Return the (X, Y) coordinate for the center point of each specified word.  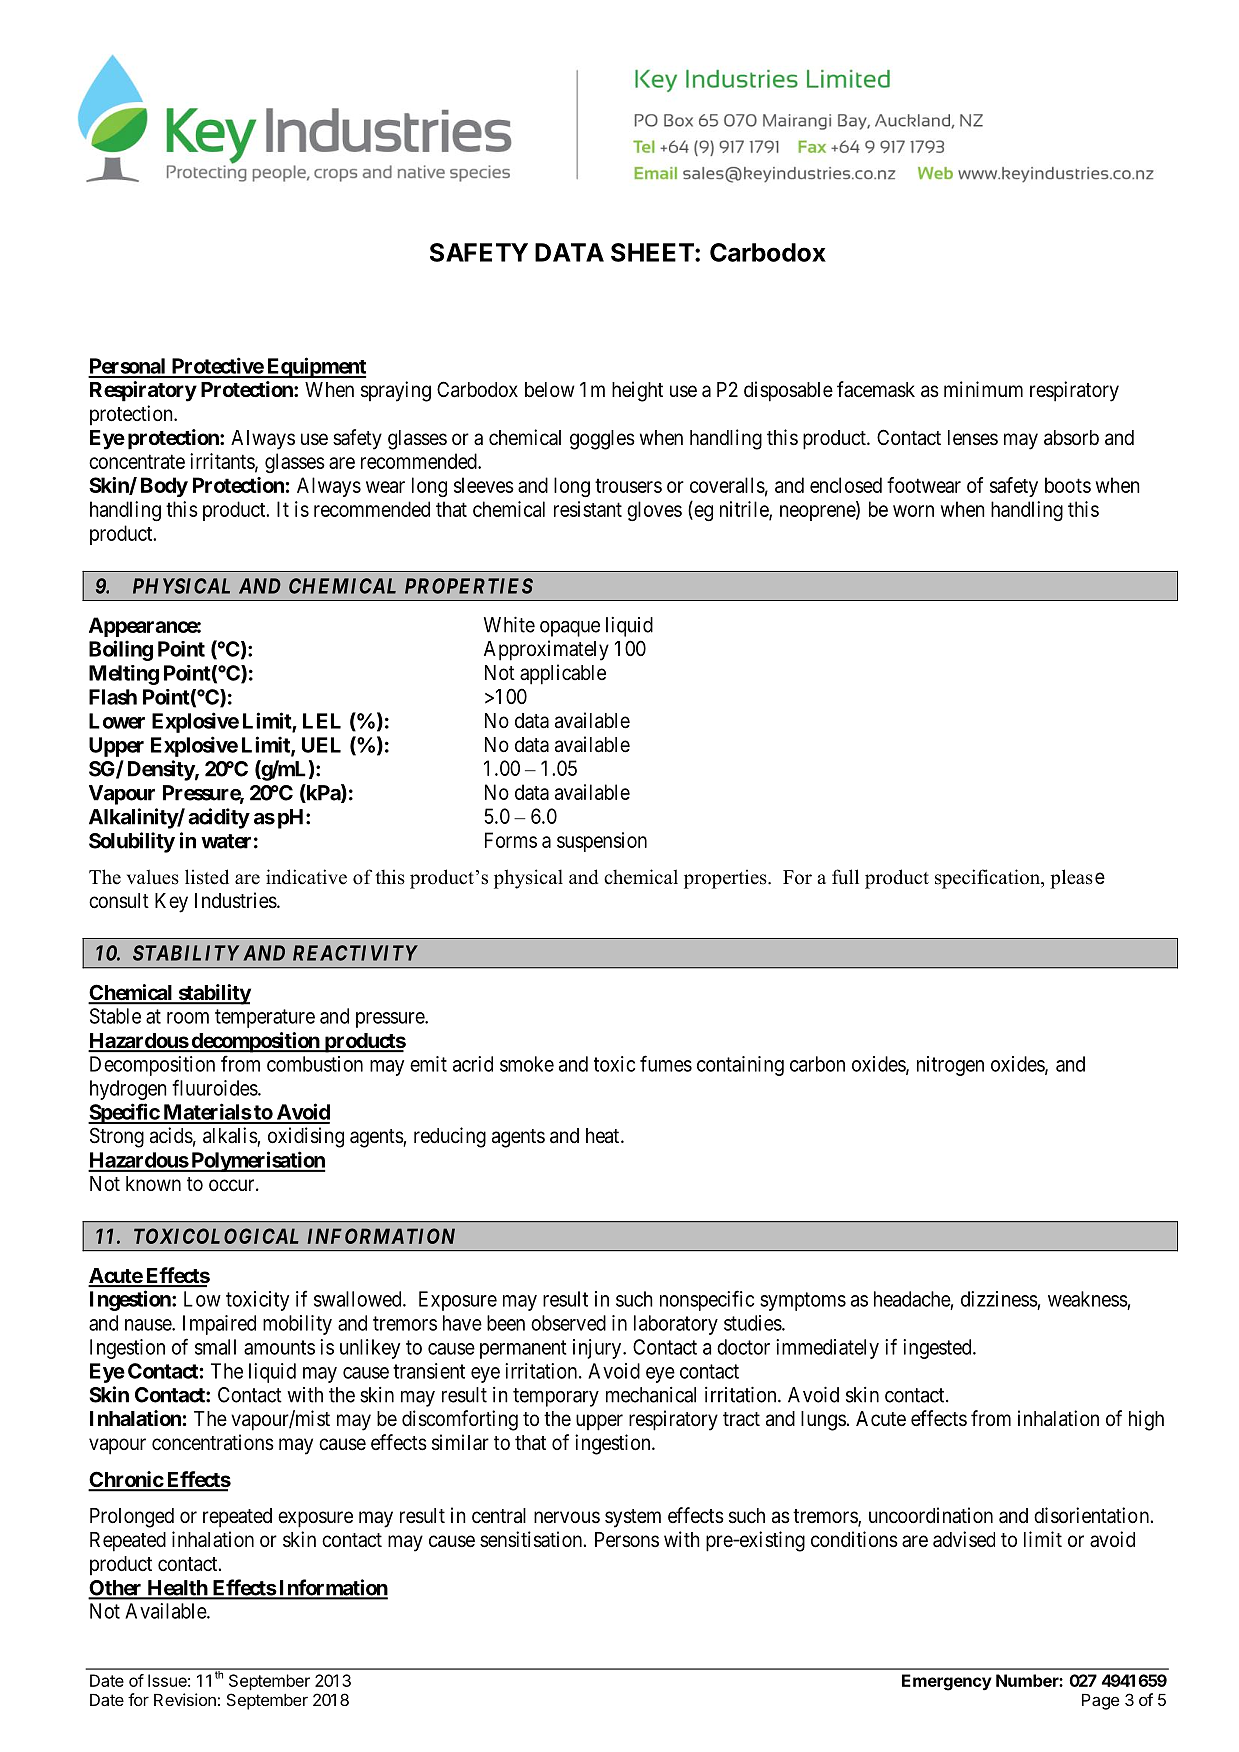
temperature (265, 1018)
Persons (627, 1540)
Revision (185, 1699)
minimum (983, 389)
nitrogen (950, 1066)
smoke (527, 1064)
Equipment (315, 367)
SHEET (653, 252)
